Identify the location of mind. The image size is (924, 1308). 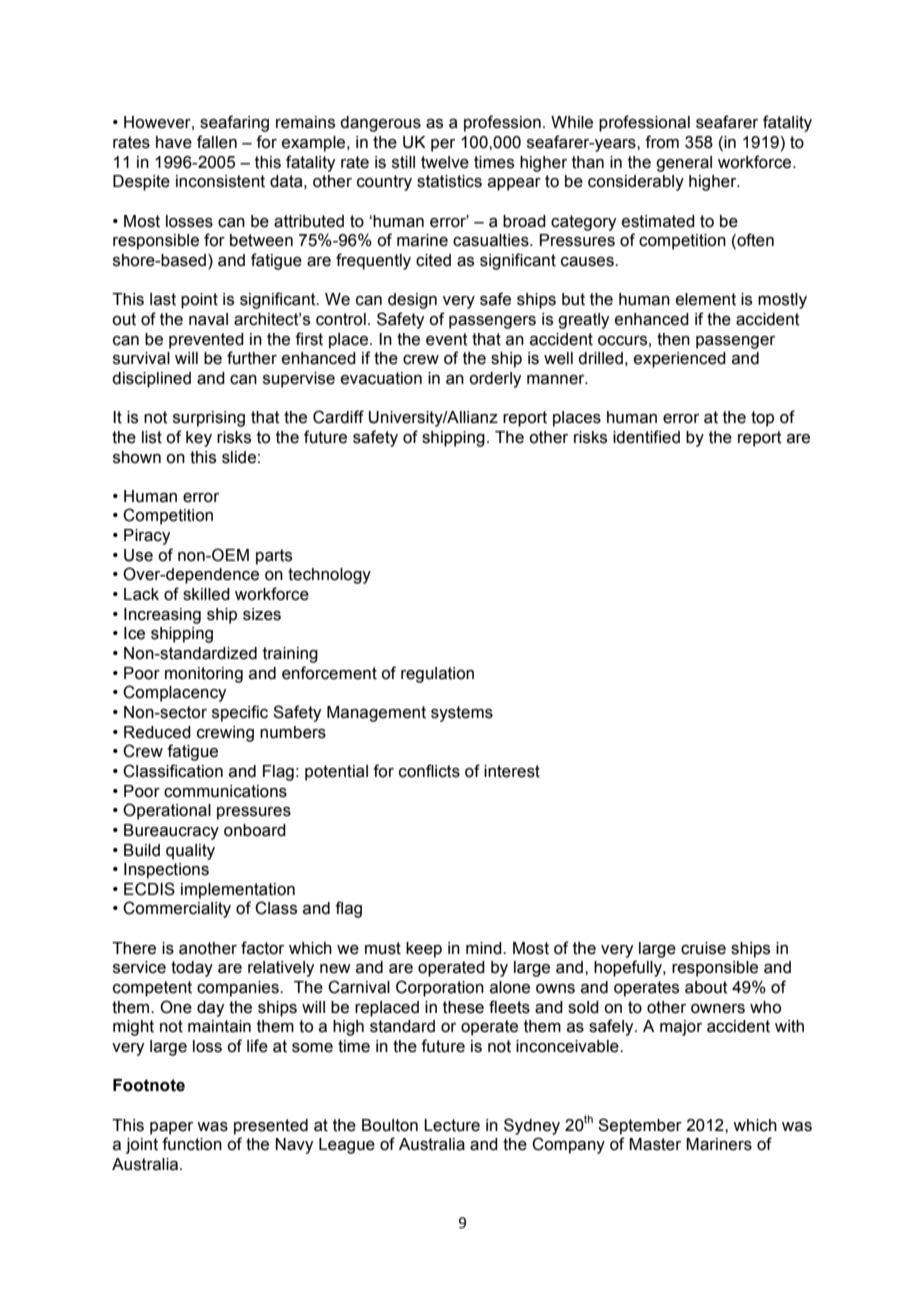
(485, 948).
